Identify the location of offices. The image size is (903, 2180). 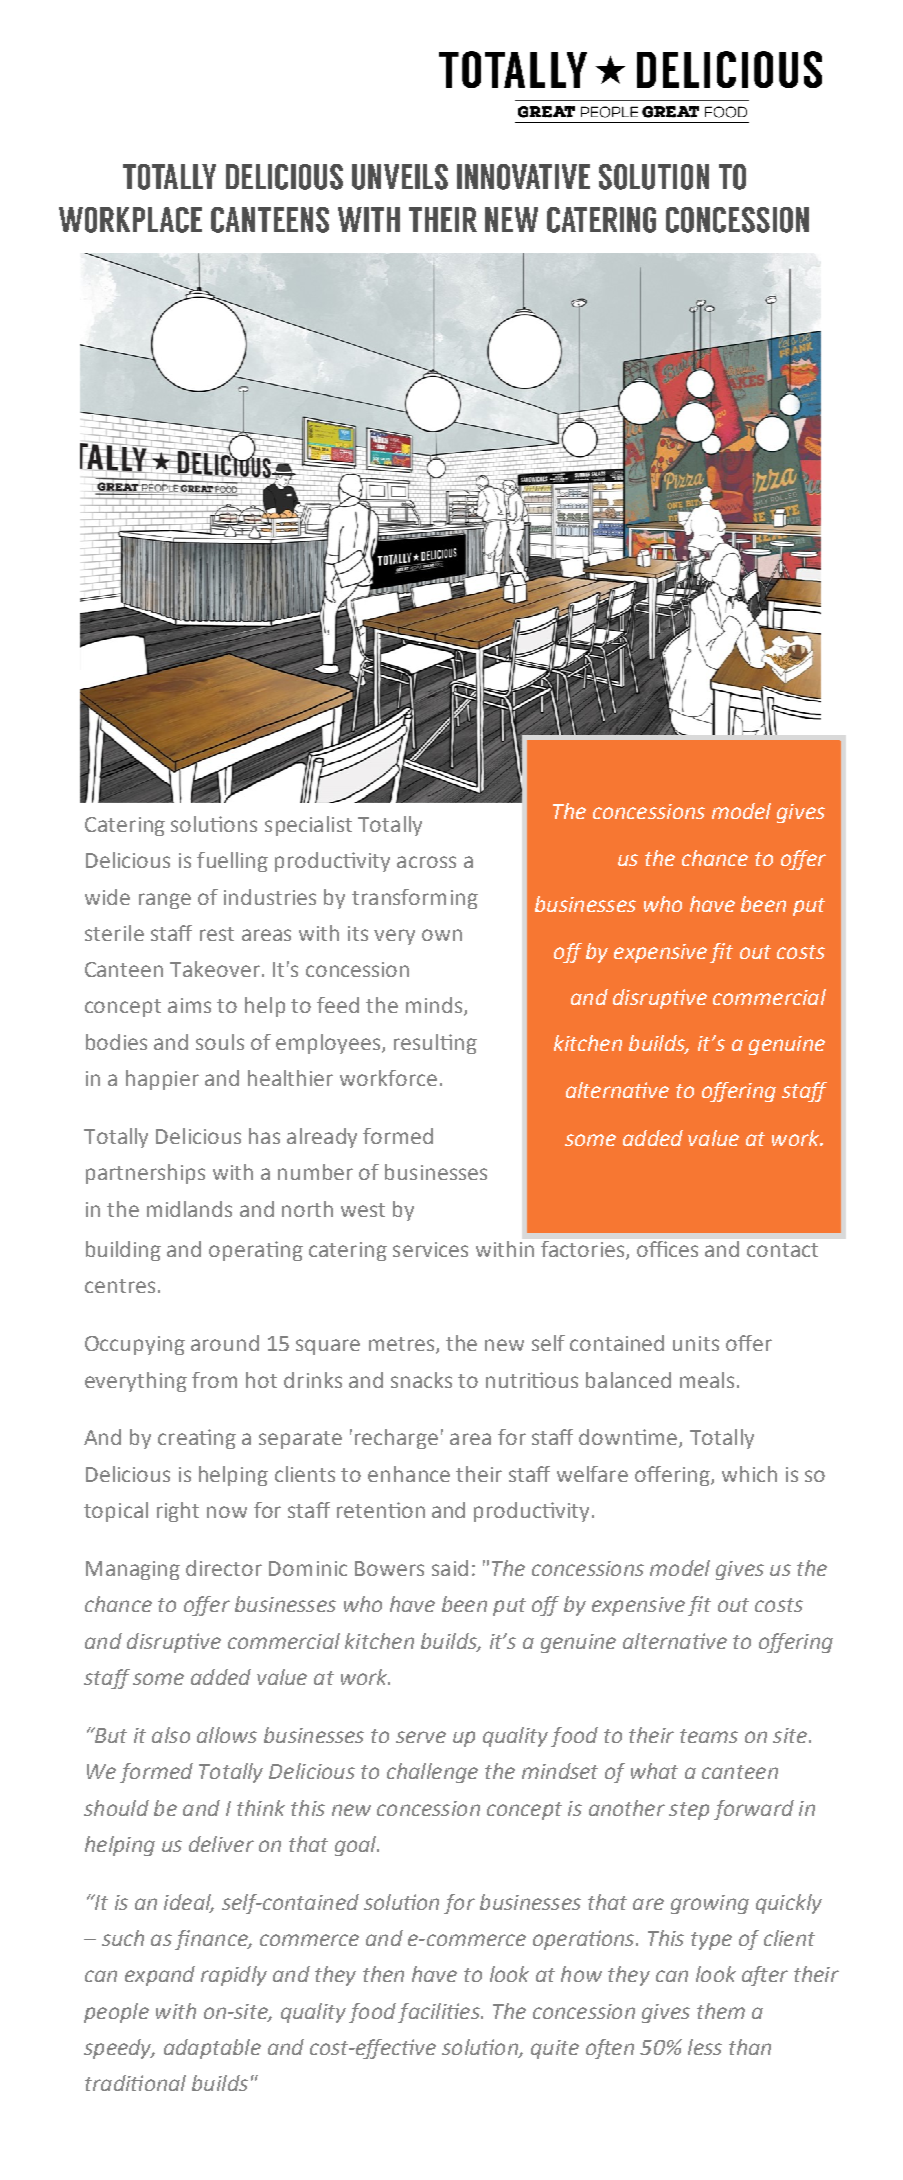
(667, 1249).
